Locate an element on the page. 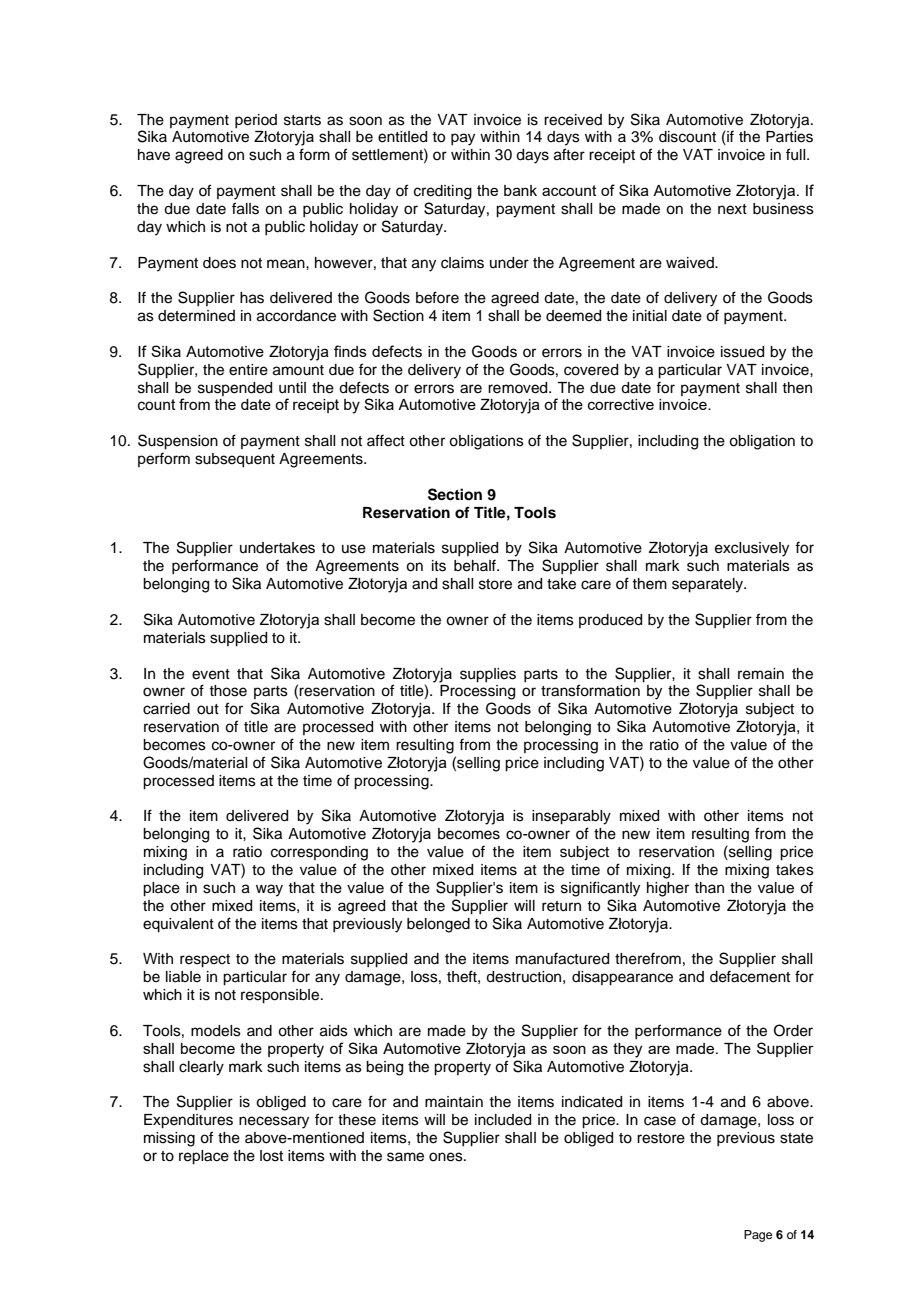 The width and height of the image is (924, 1308). next is located at coordinates (732, 209).
